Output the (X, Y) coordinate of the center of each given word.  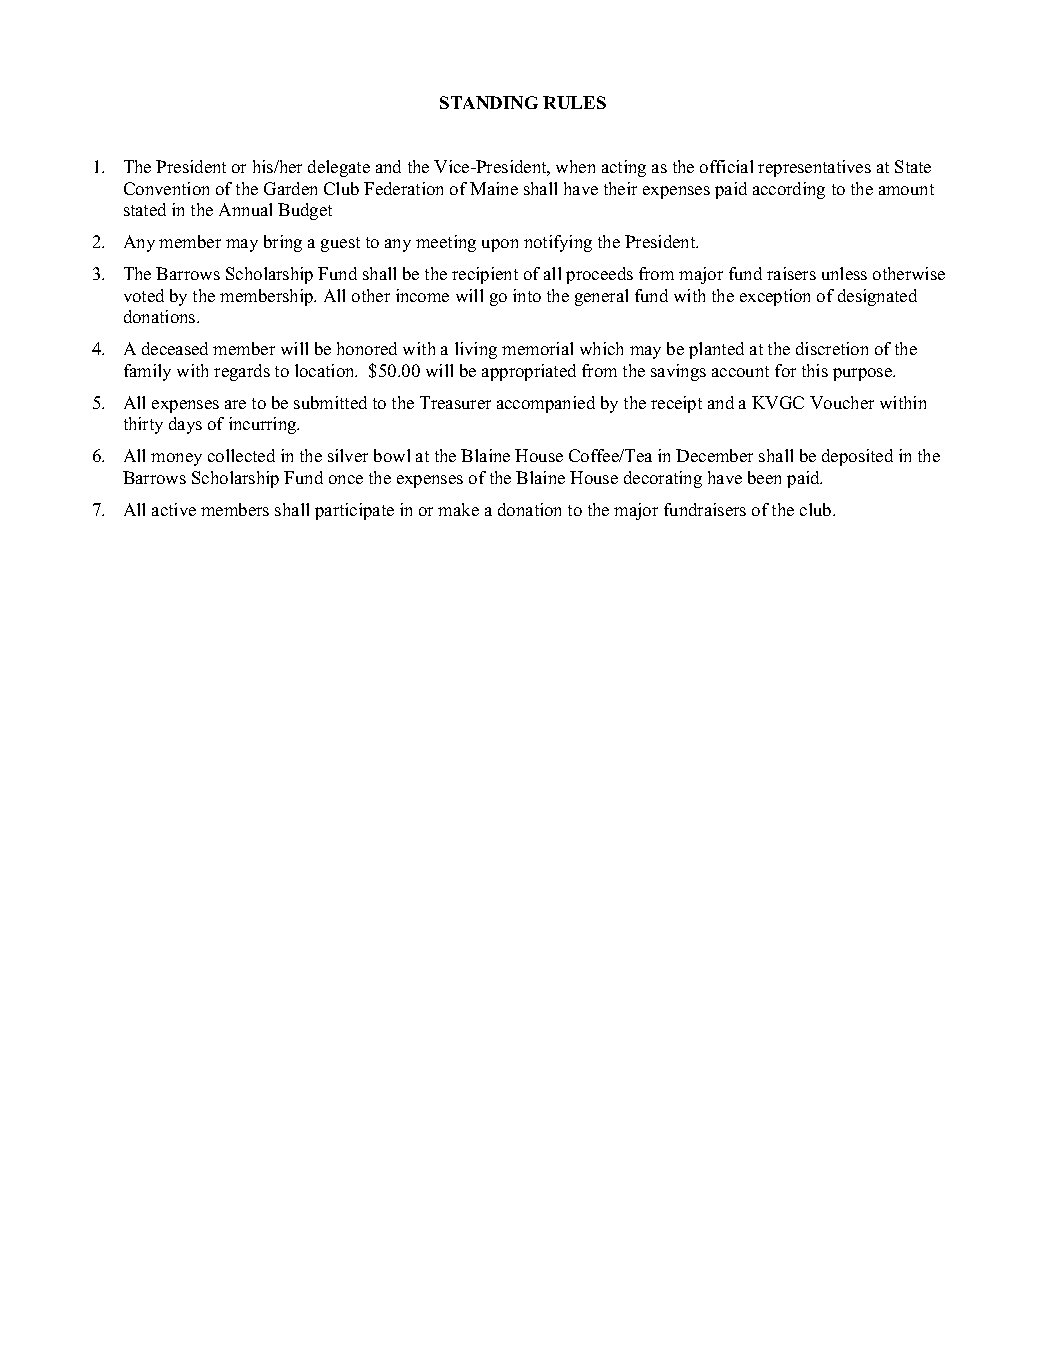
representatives (814, 168)
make (458, 509)
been (764, 477)
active (174, 509)
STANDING (489, 102)
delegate (339, 168)
